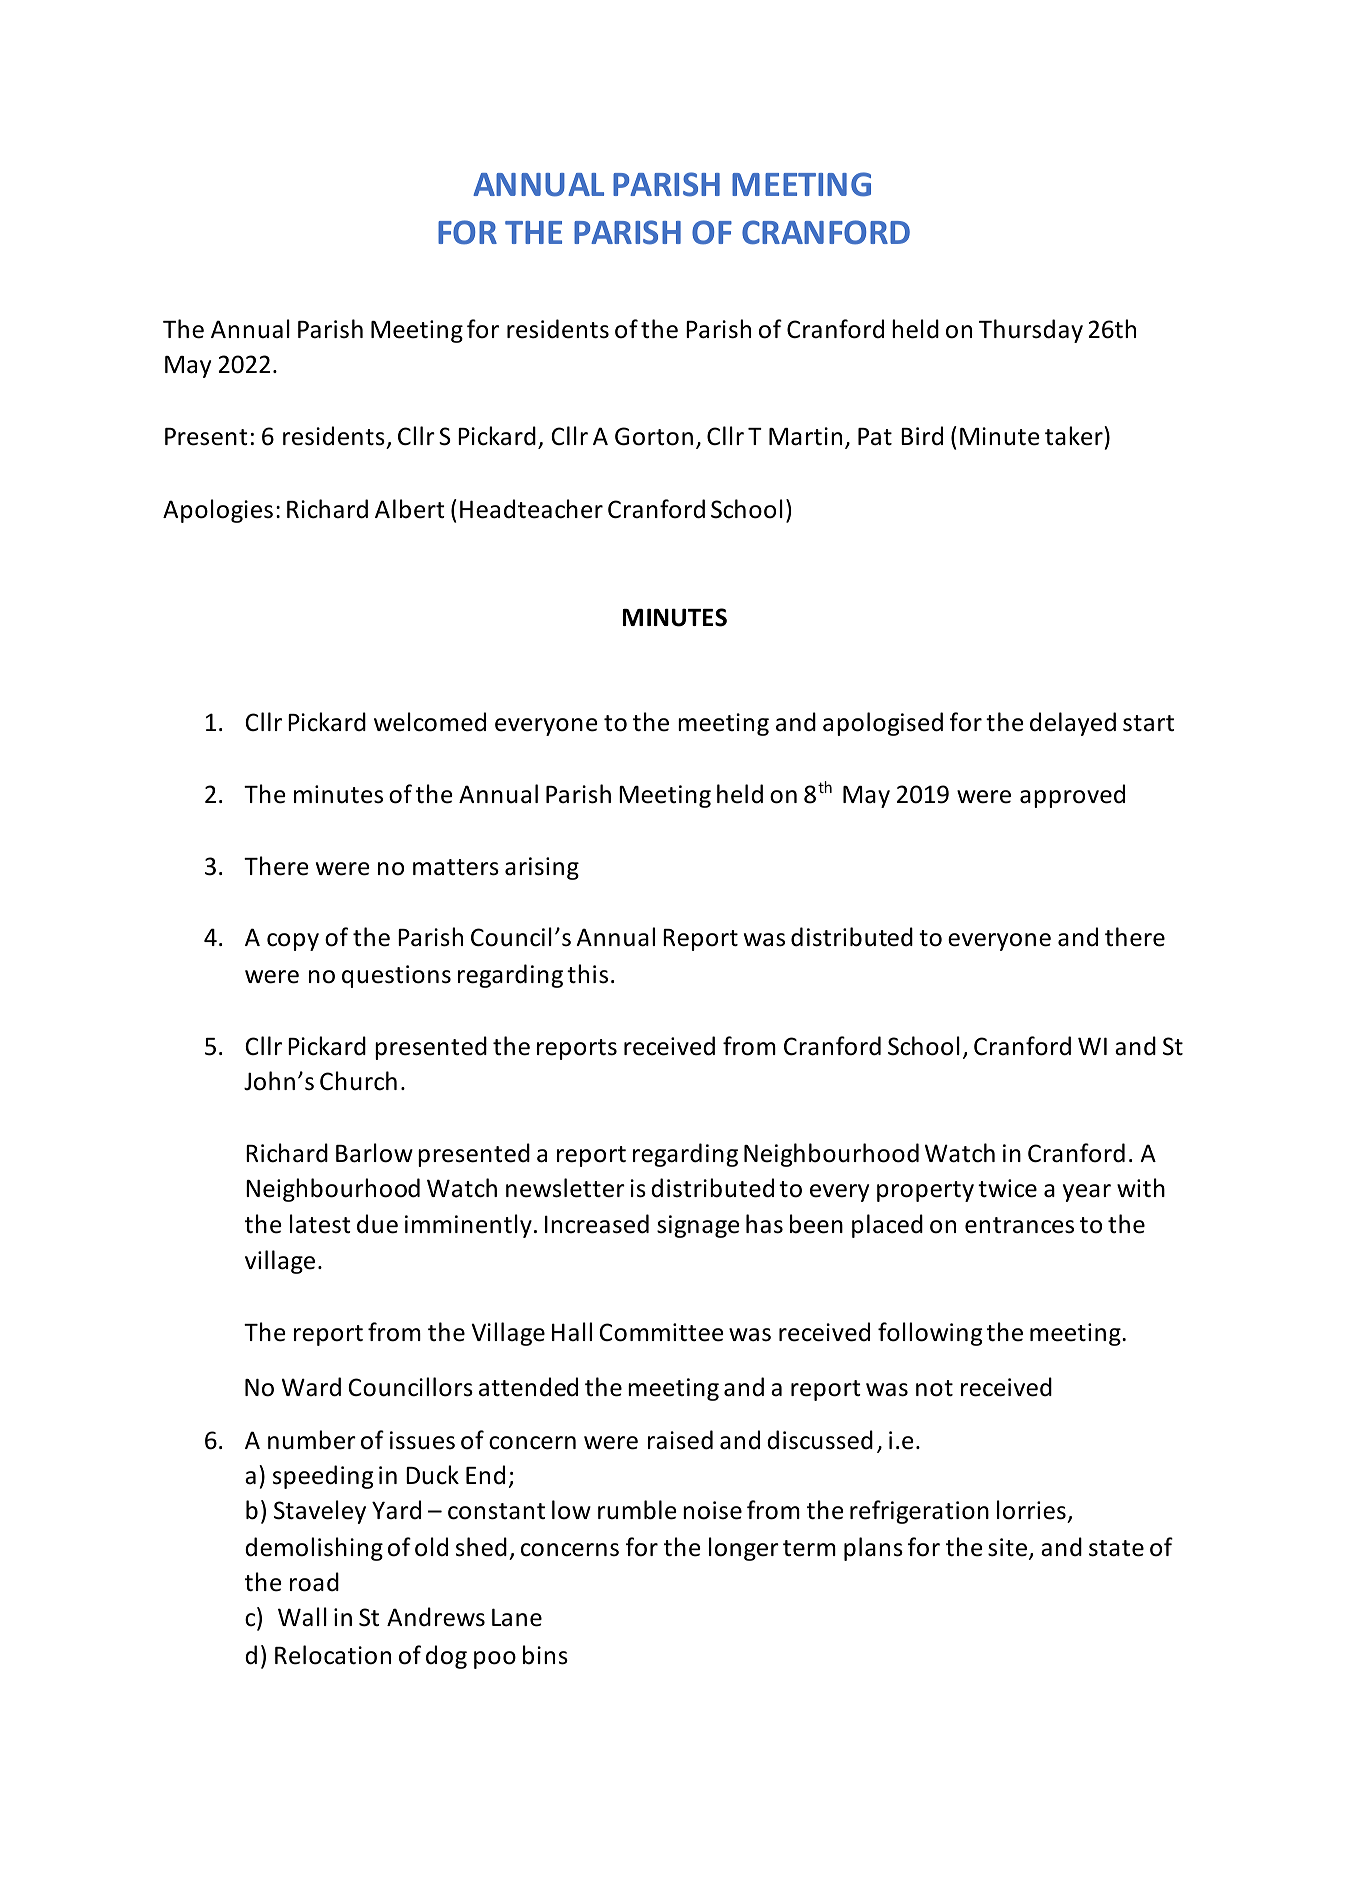 The height and width of the screenshot is (1904, 1347). I want to click on Thursday, so click(1031, 331).
